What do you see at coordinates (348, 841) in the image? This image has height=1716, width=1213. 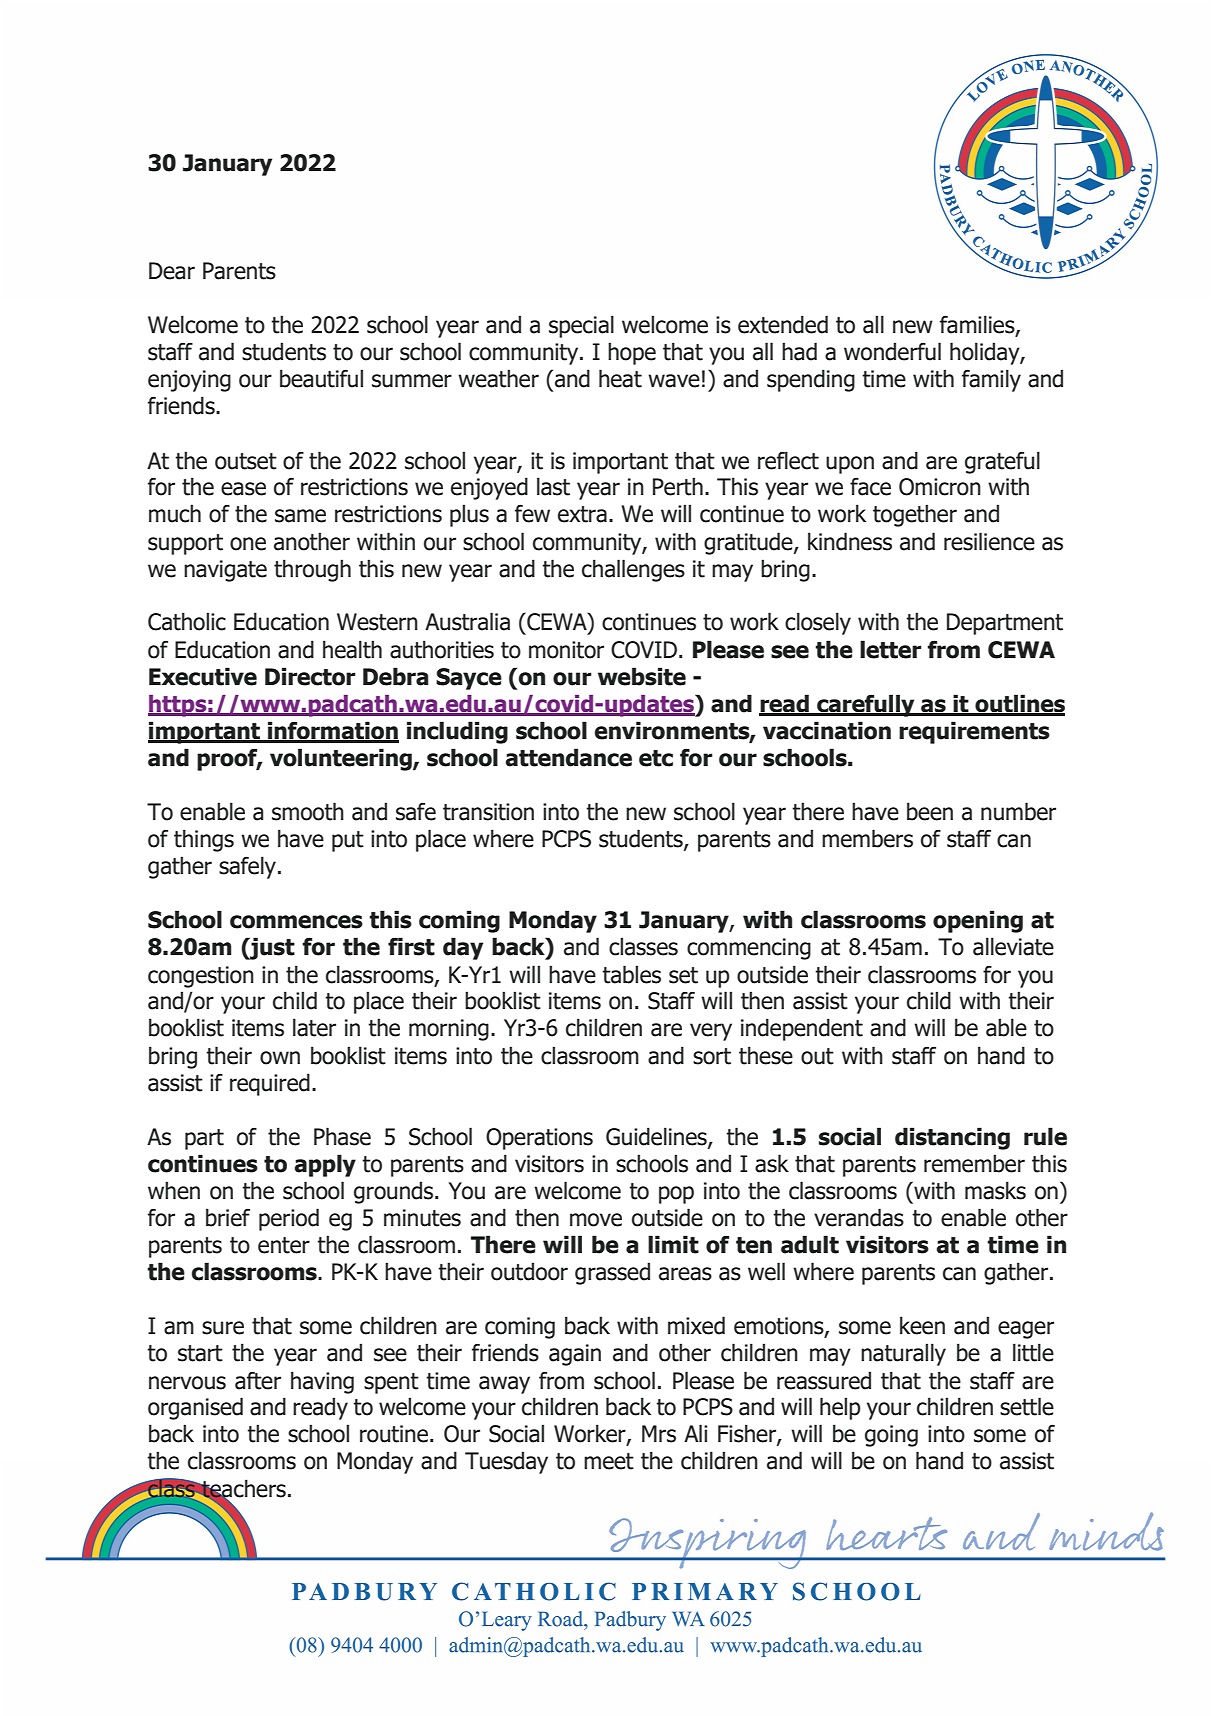 I see `put` at bounding box center [348, 841].
